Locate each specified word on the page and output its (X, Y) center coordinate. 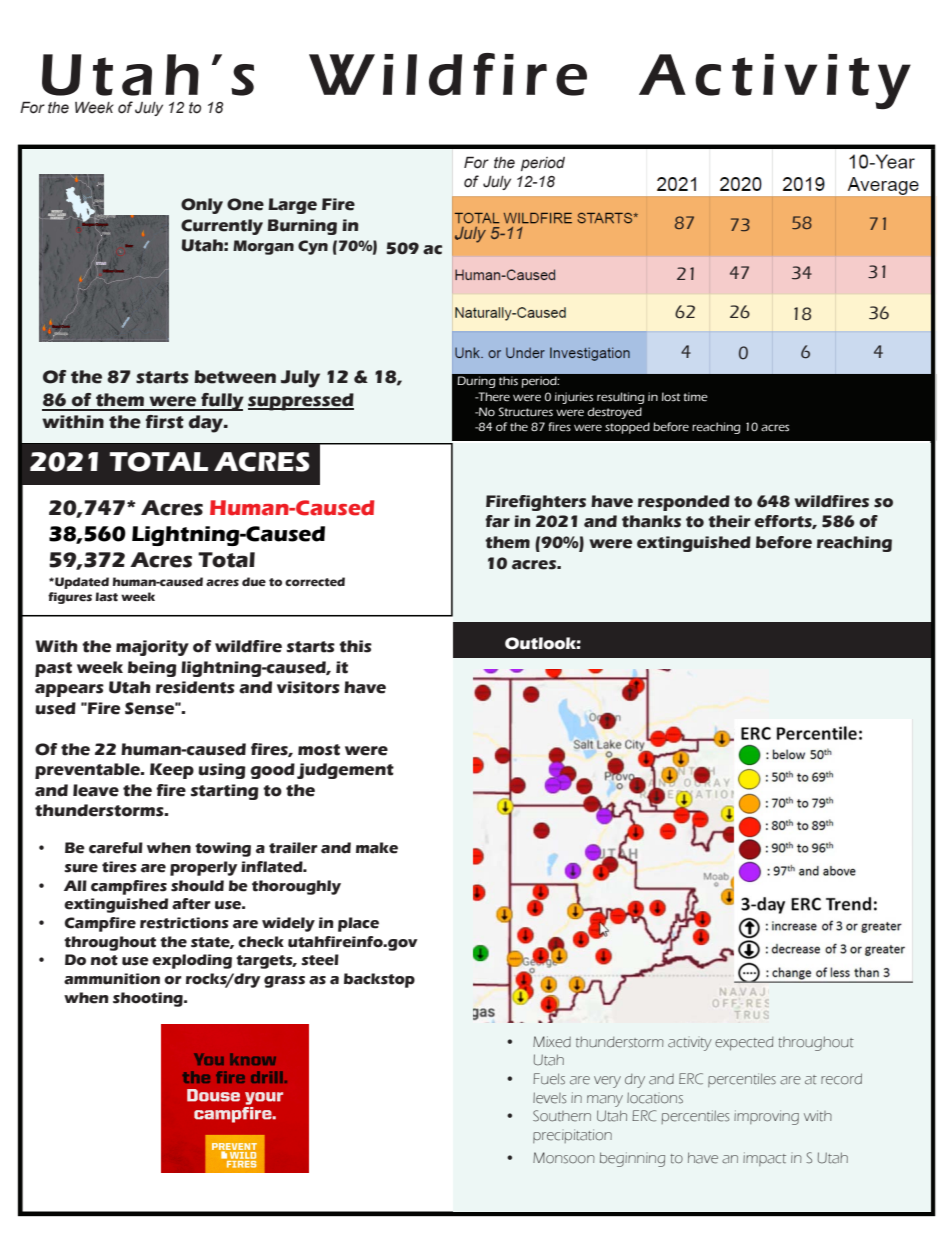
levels (550, 1098)
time (696, 396)
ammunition (112, 979)
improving (766, 1117)
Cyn (313, 247)
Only (202, 206)
